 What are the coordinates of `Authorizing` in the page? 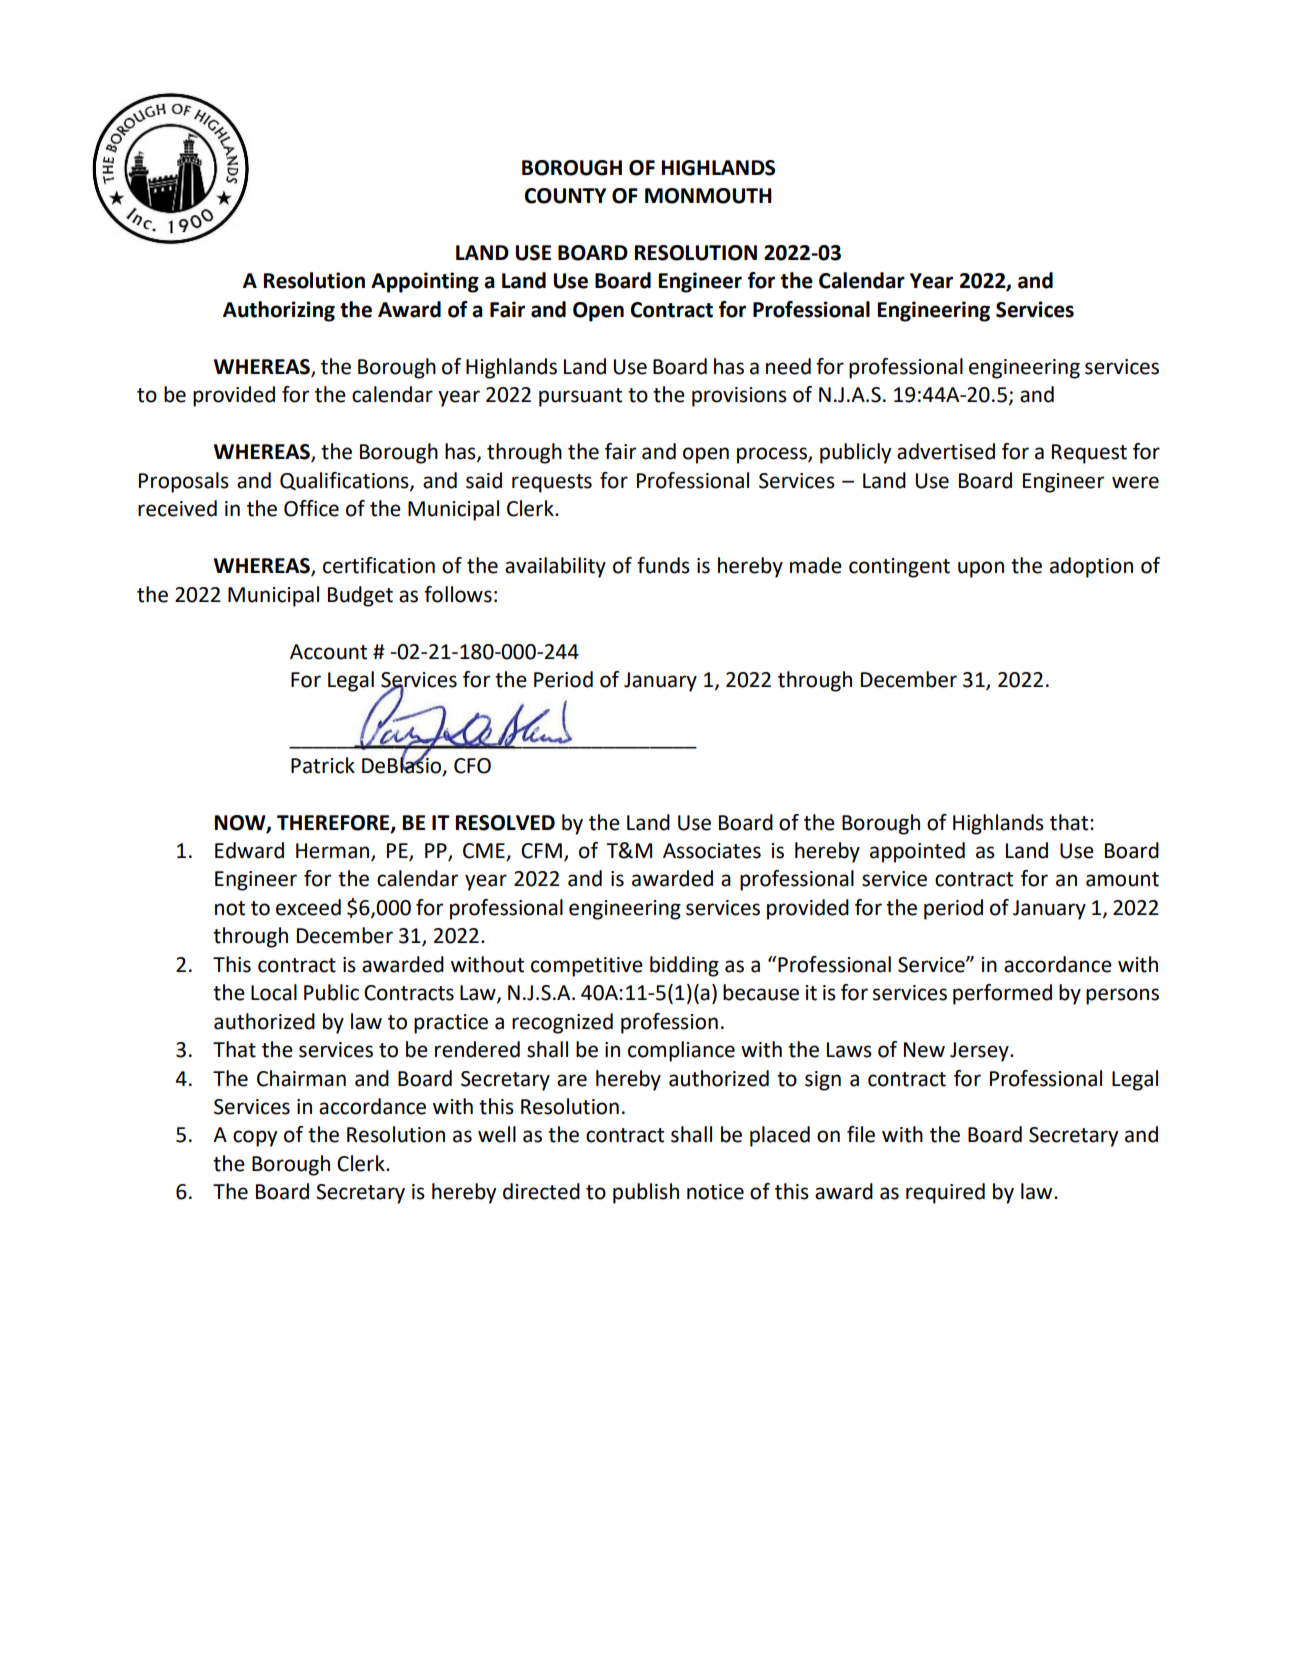 It's located at (279, 311).
